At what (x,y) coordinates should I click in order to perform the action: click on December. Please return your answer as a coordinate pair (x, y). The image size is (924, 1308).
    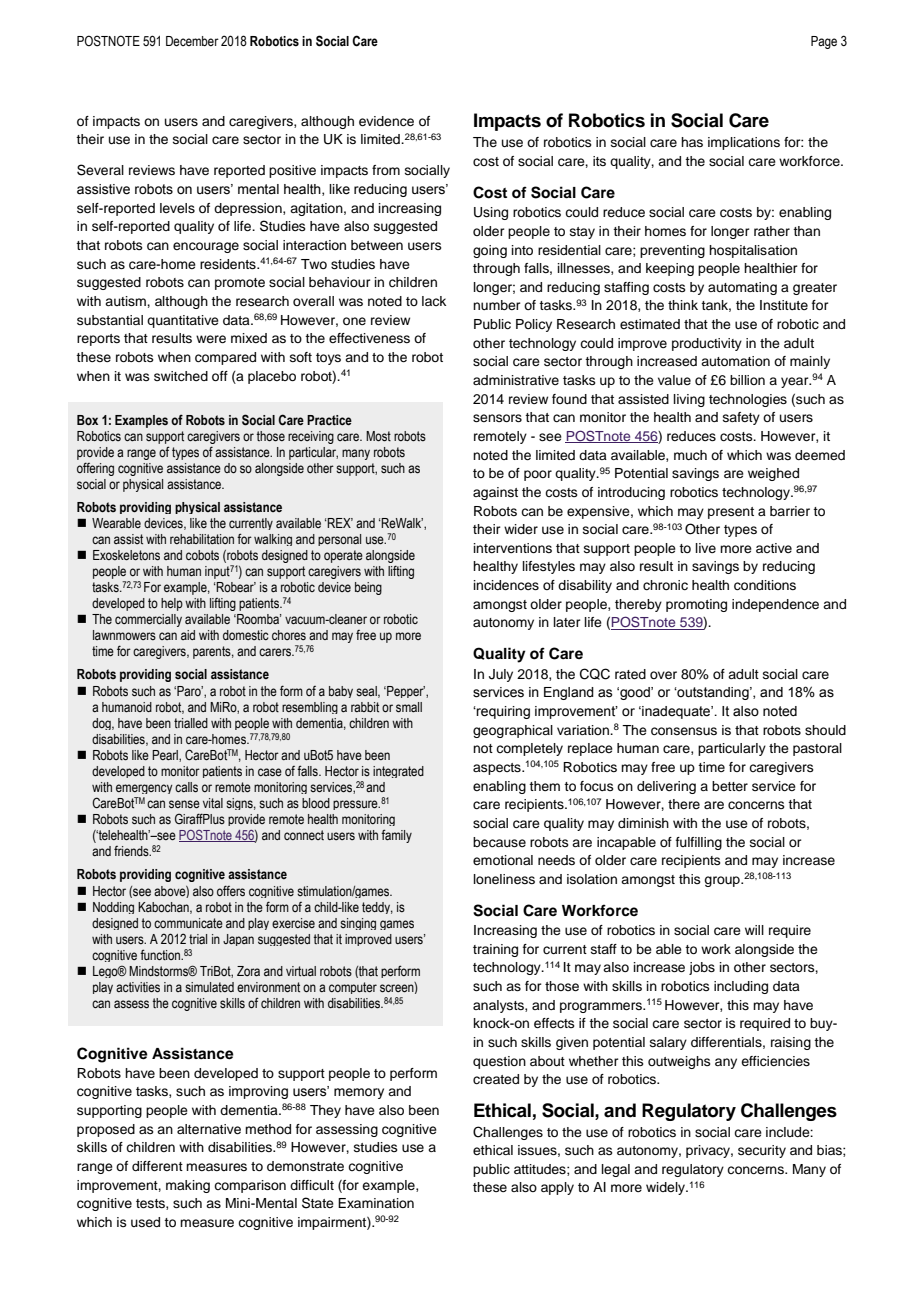
    Looking at the image, I should click on (192, 41).
